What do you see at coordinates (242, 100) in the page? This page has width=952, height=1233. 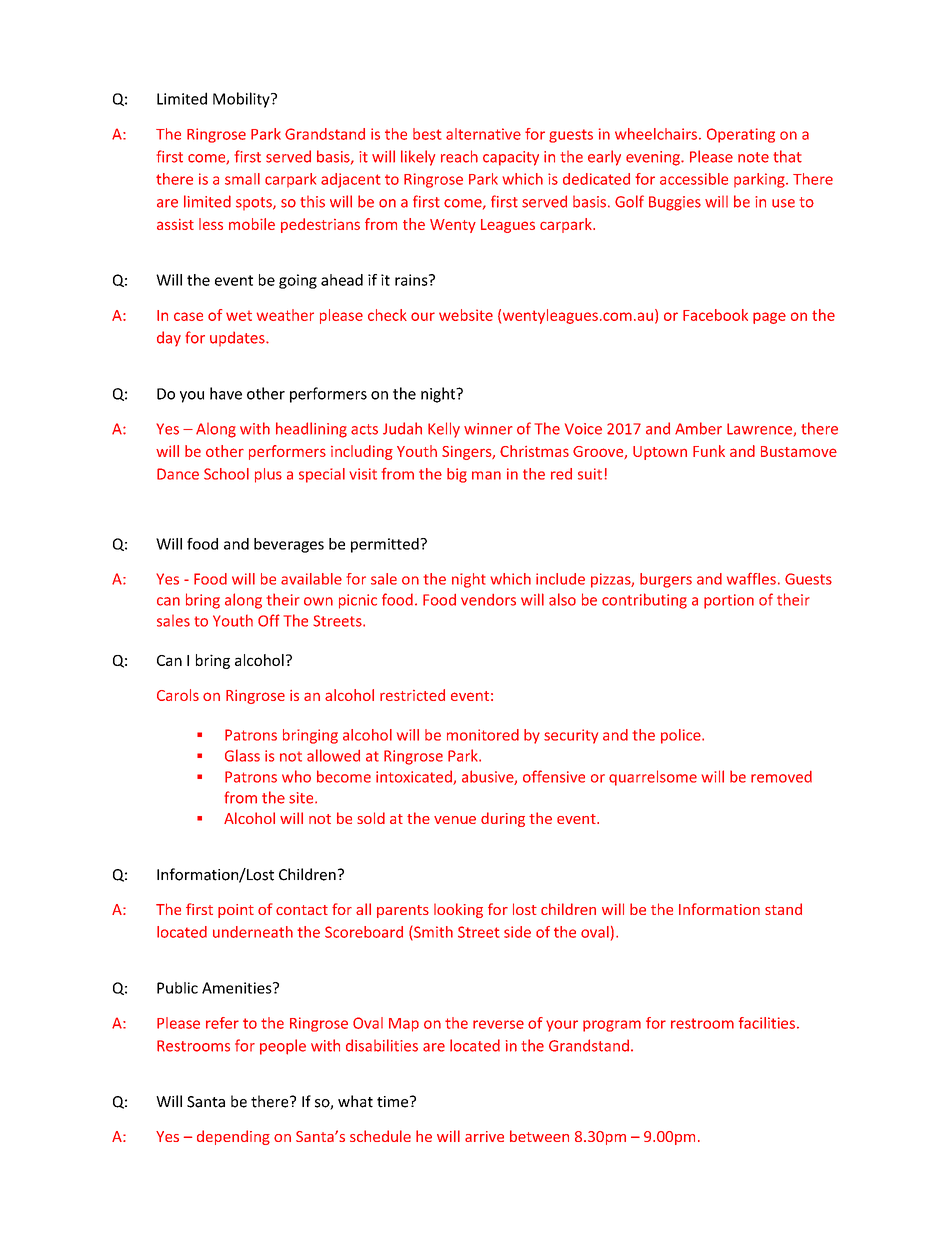 I see `Mobility` at bounding box center [242, 100].
